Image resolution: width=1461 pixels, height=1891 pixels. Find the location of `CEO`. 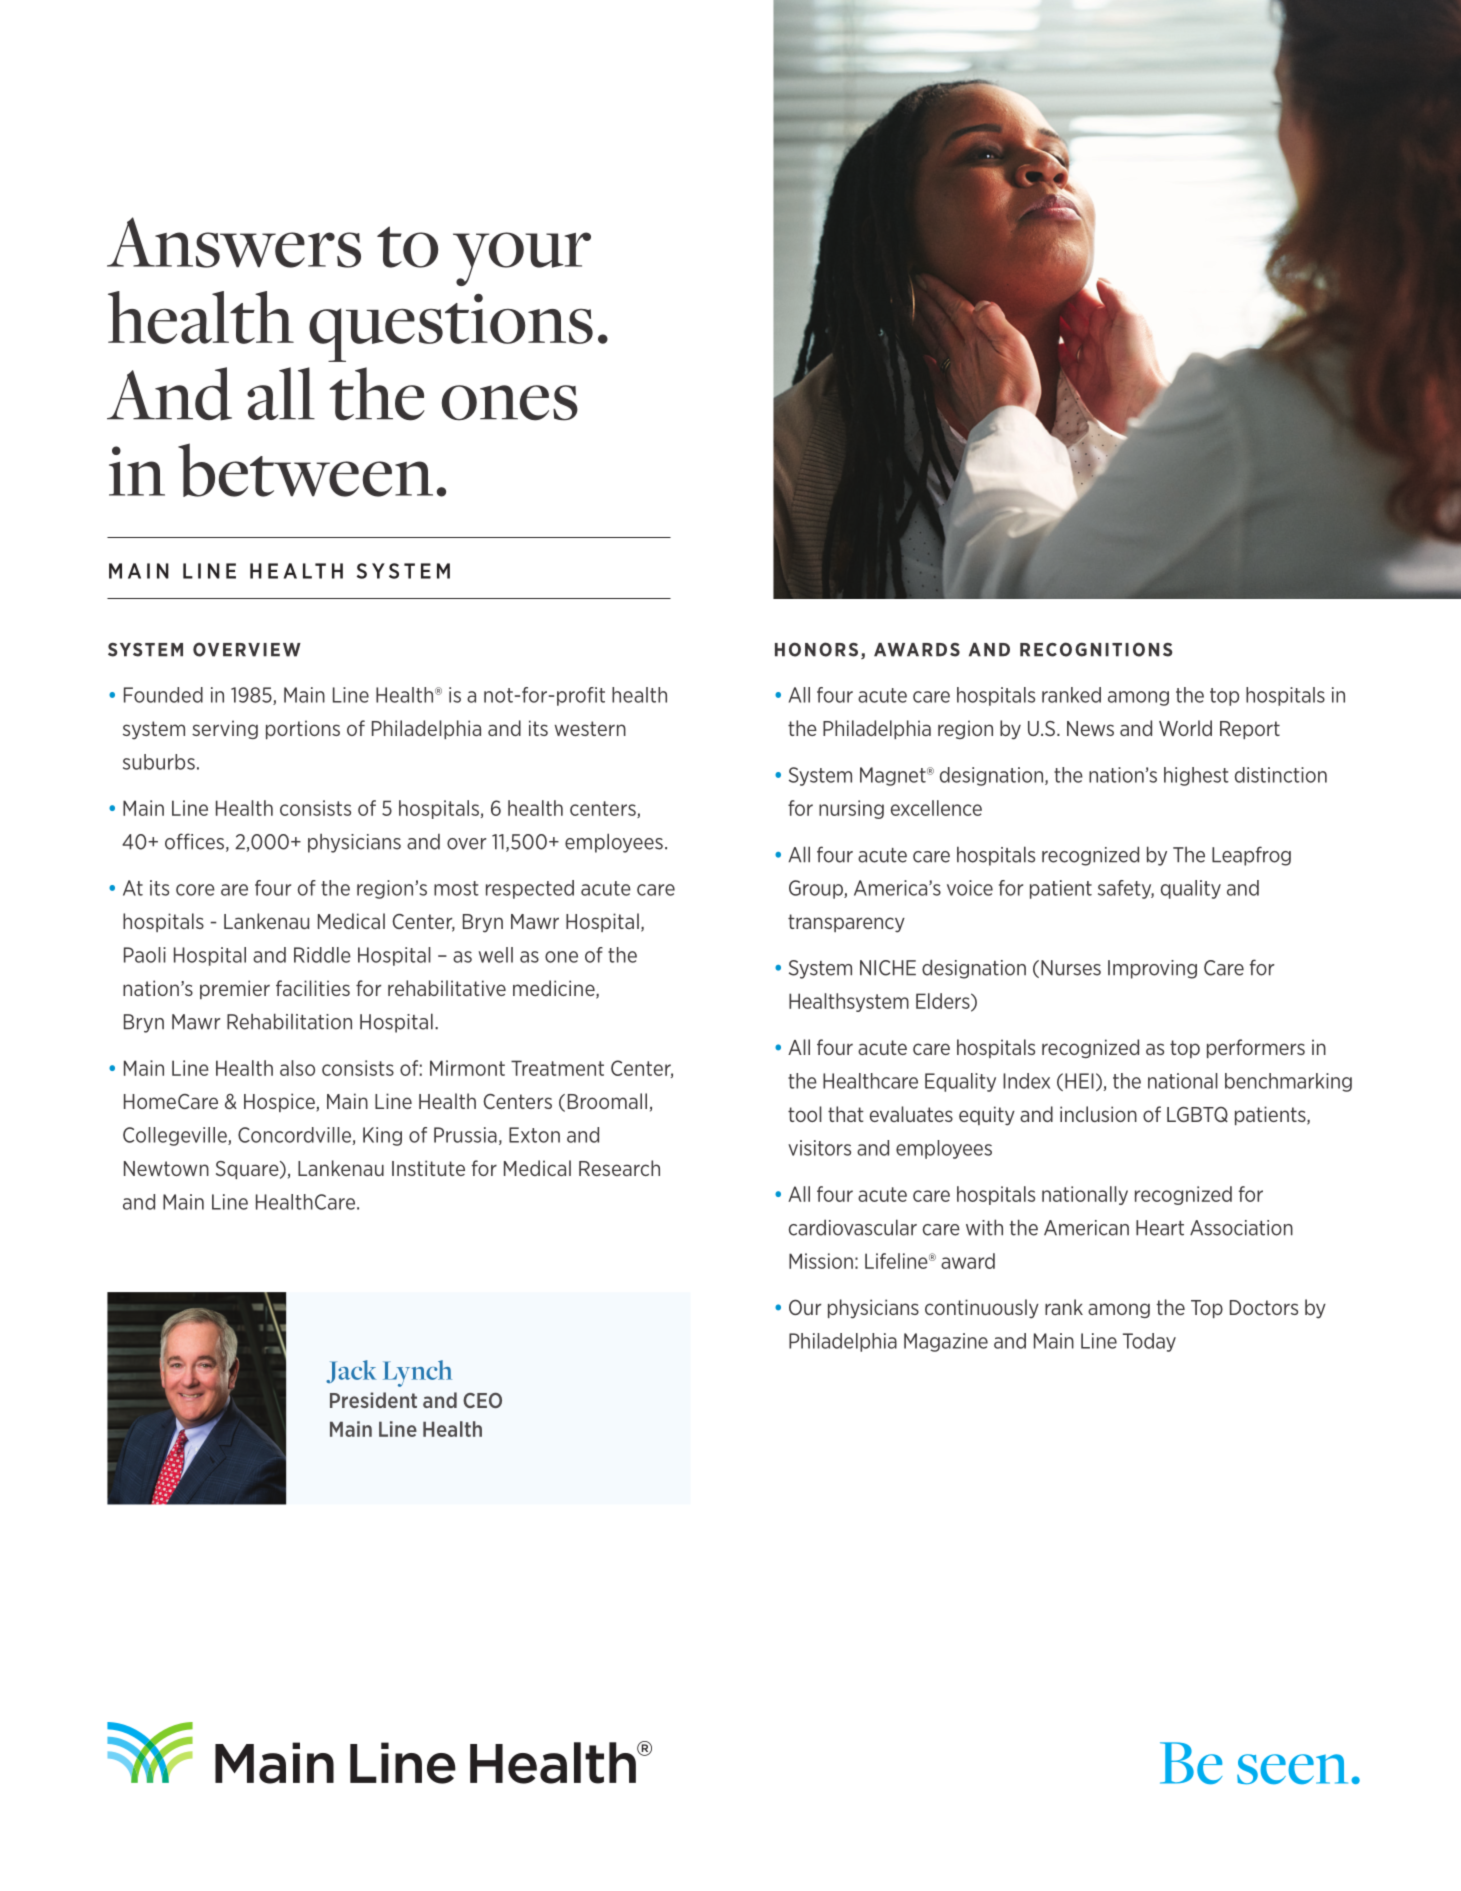

CEO is located at coordinates (482, 1400).
